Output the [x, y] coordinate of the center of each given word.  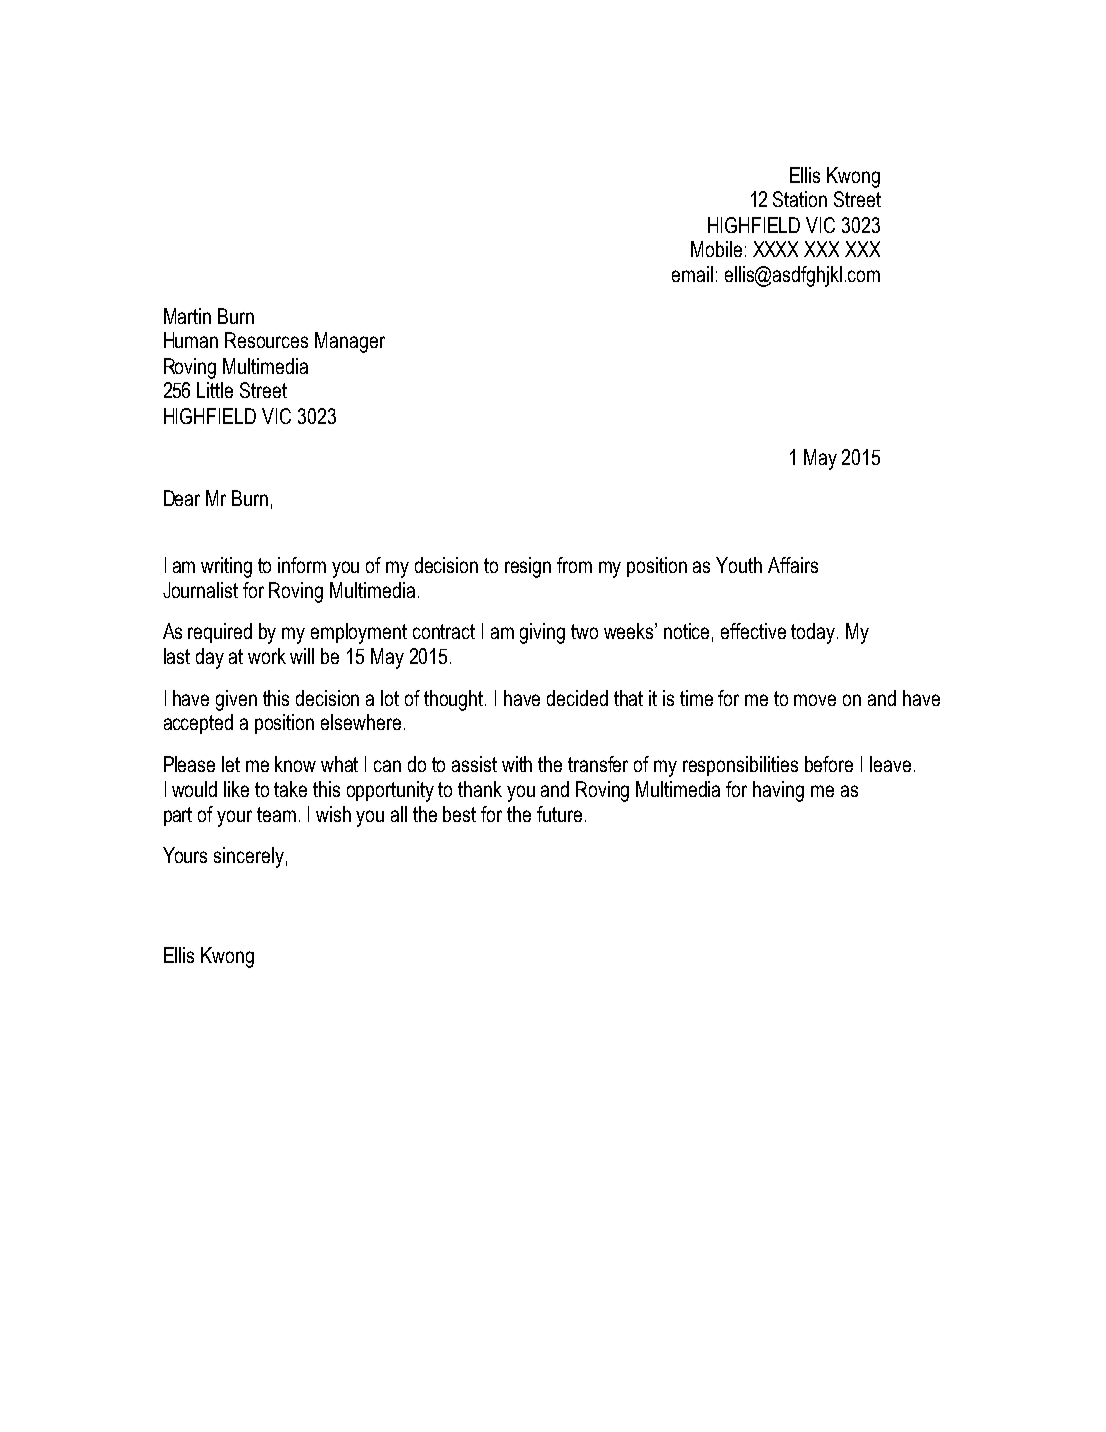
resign [528, 567]
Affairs [793, 565]
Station [800, 199]
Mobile [716, 249]
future [559, 814]
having [778, 791]
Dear [182, 498]
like [236, 789]
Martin [187, 316]
